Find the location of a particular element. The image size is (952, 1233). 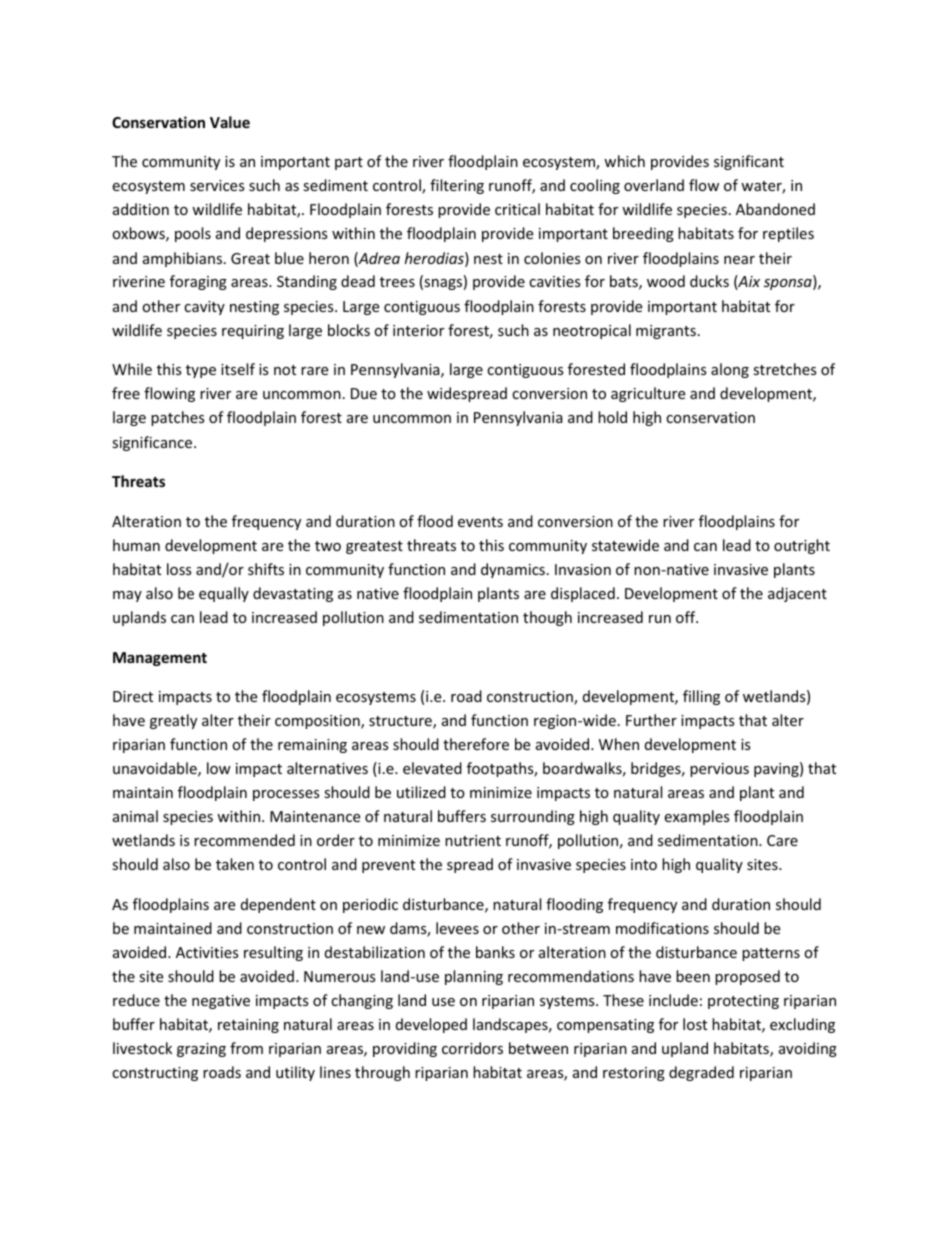

Value is located at coordinates (230, 122).
